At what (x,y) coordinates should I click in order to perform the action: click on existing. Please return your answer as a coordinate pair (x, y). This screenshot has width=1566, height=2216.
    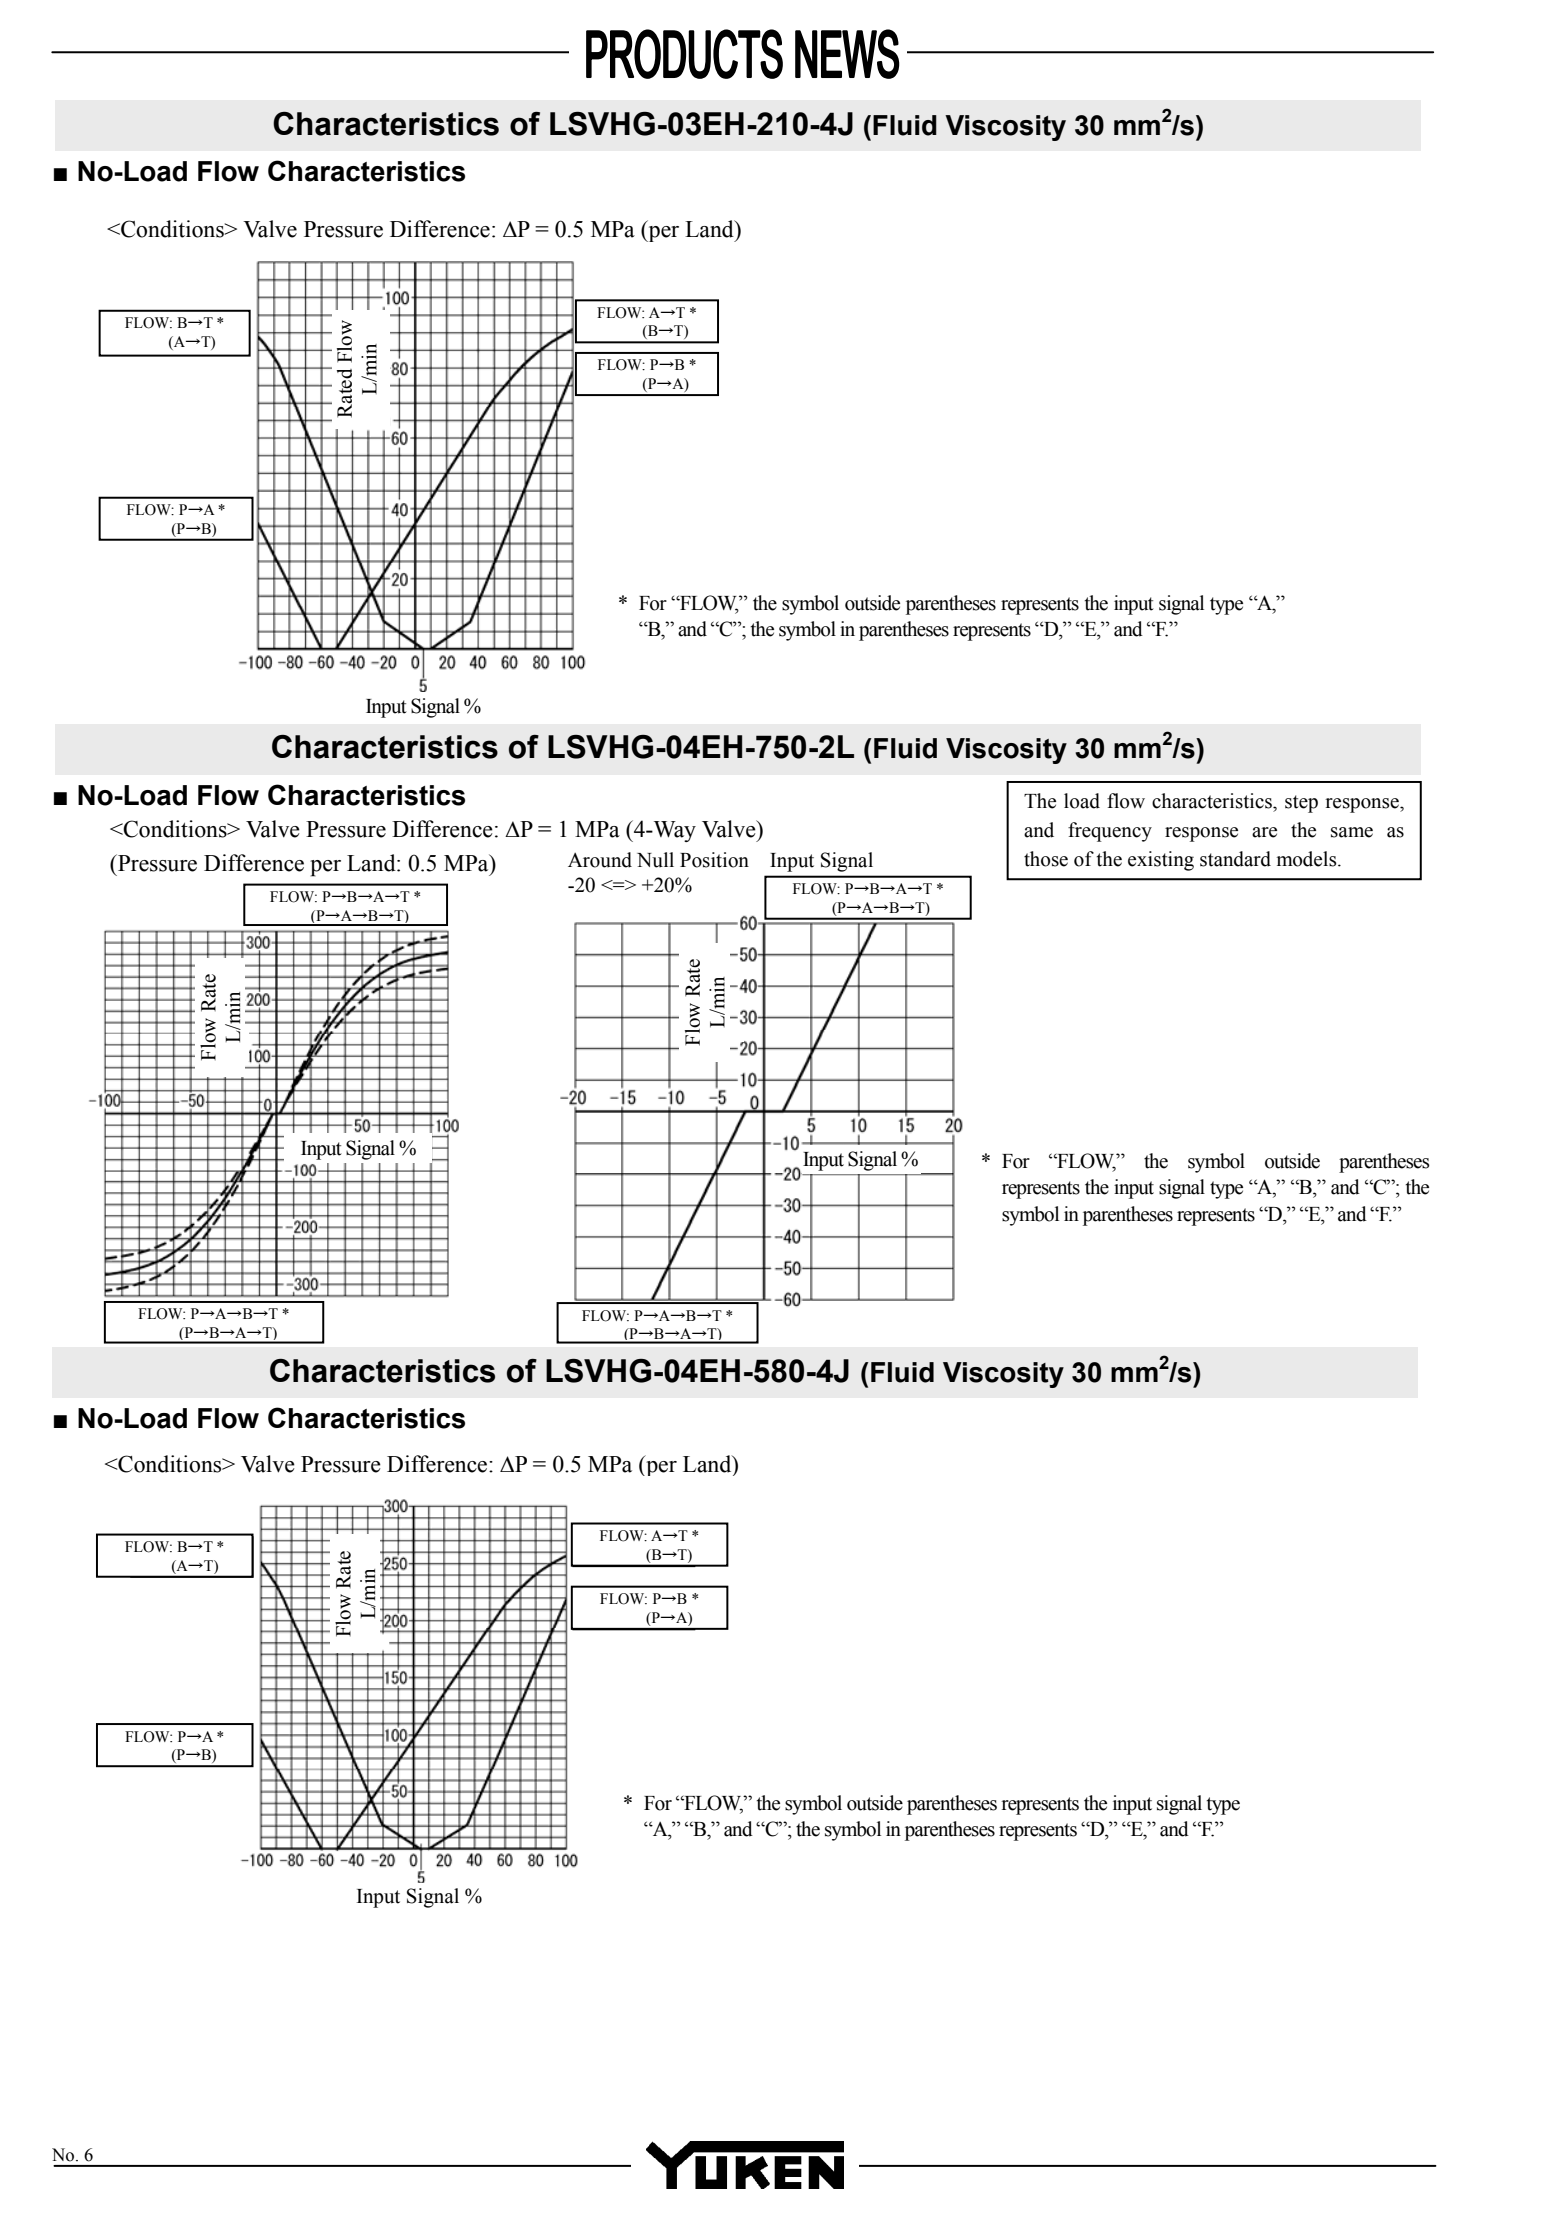
    Looking at the image, I should click on (1161, 861).
